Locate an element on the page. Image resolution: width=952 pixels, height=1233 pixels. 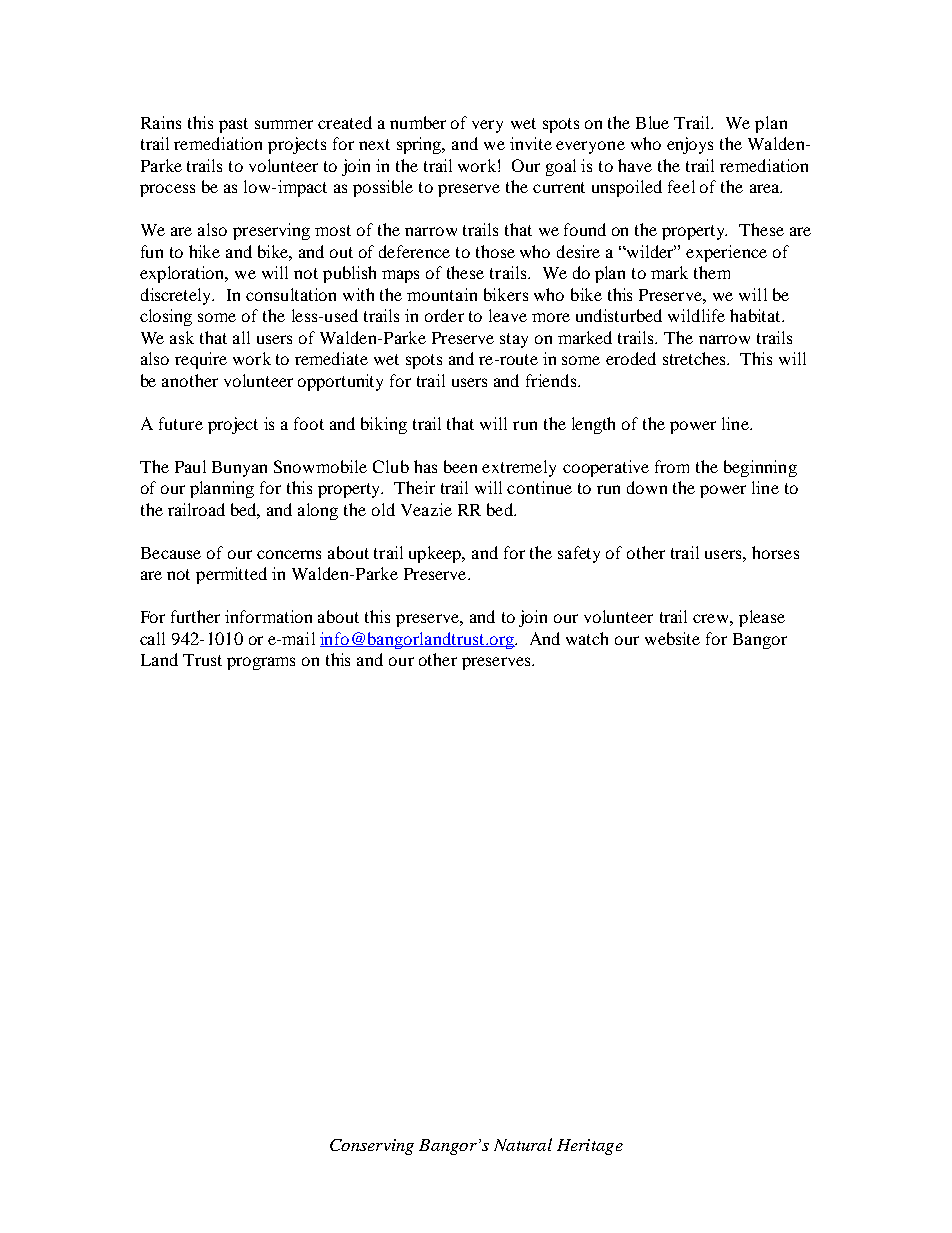
spring is located at coordinates (420, 145).
